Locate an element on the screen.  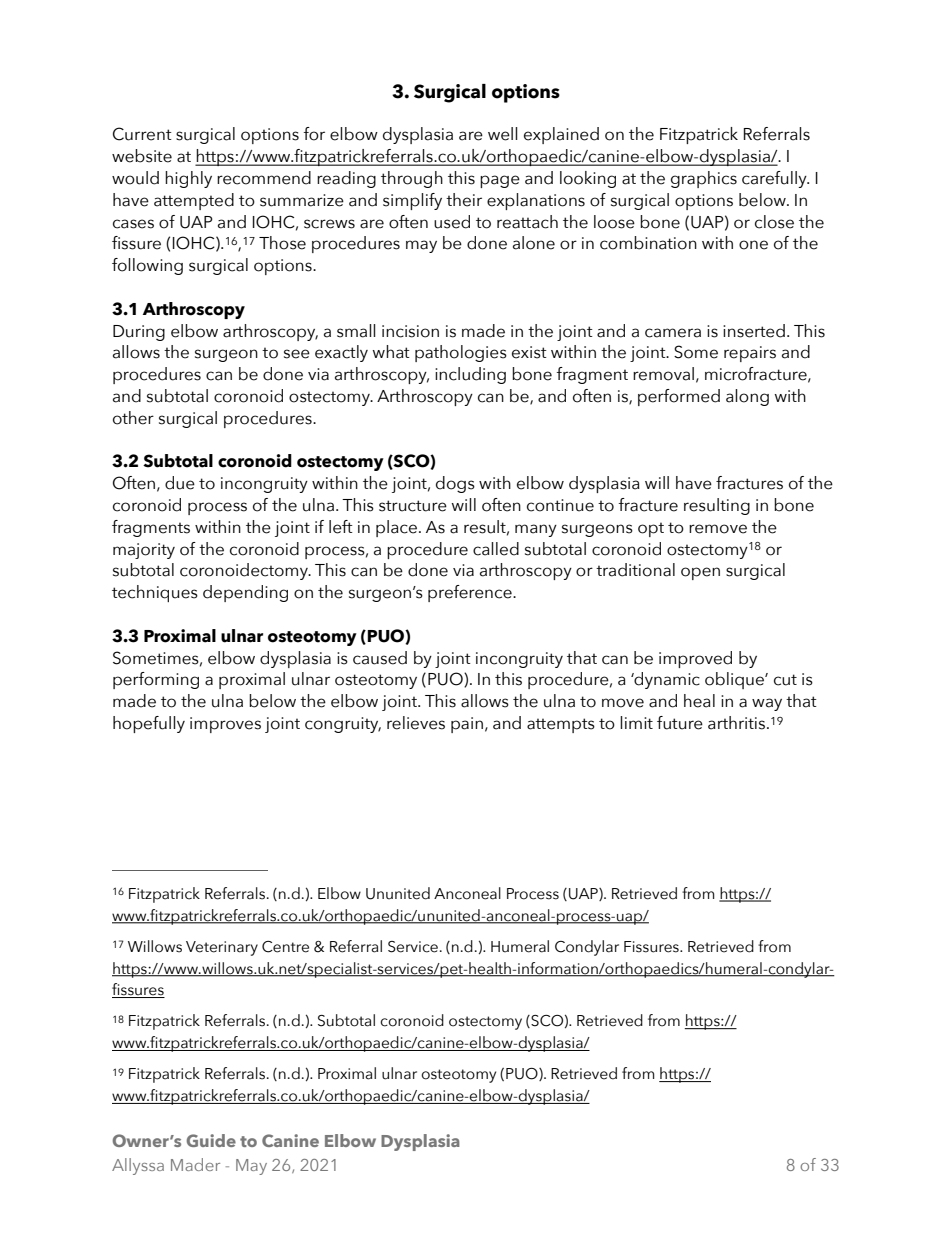
other is located at coordinates (133, 418).
